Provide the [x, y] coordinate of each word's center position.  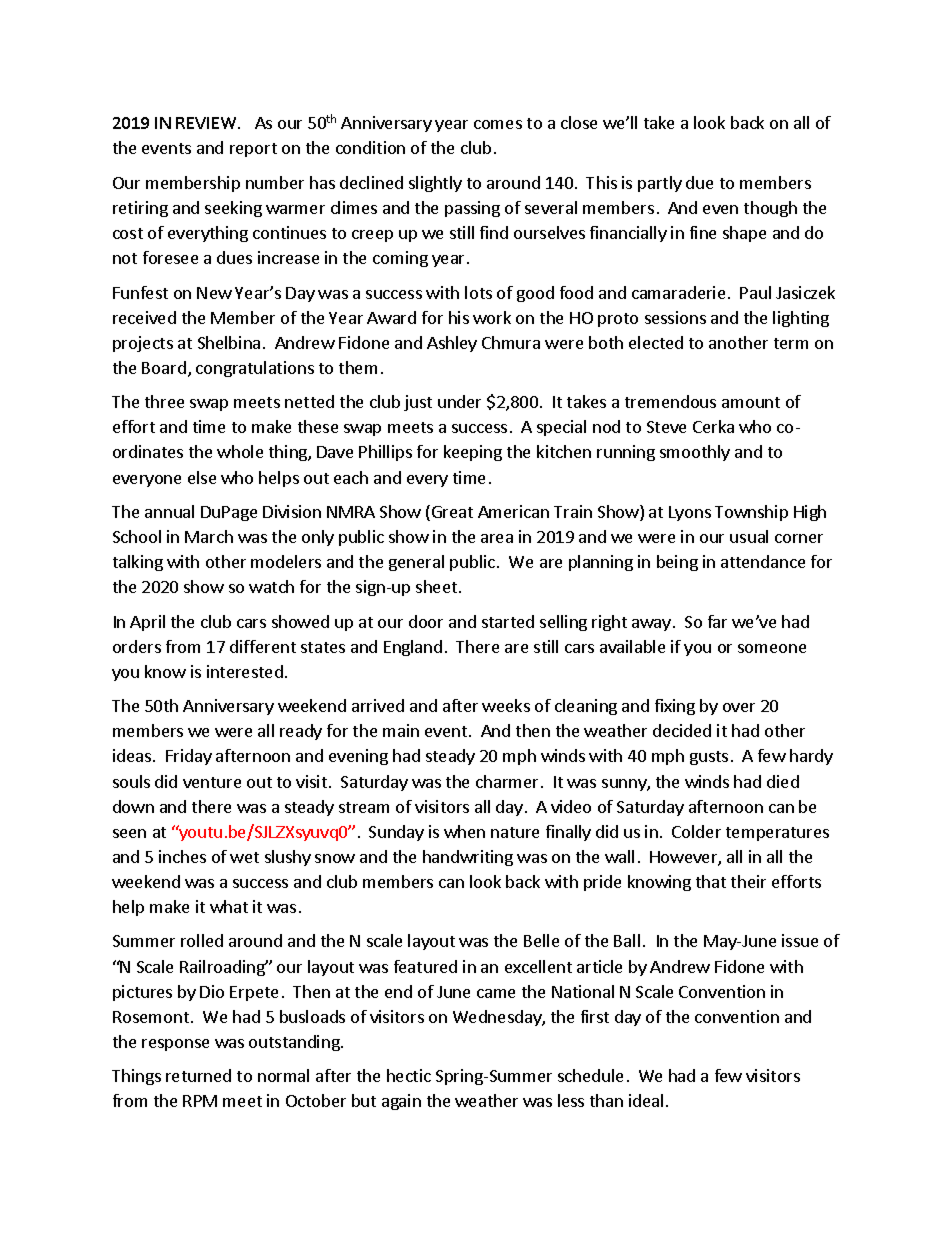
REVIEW [207, 123]
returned [198, 1075]
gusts [709, 758]
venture [212, 782]
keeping [473, 453]
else [202, 477]
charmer [507, 781]
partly [660, 184]
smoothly [695, 453]
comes [498, 124]
